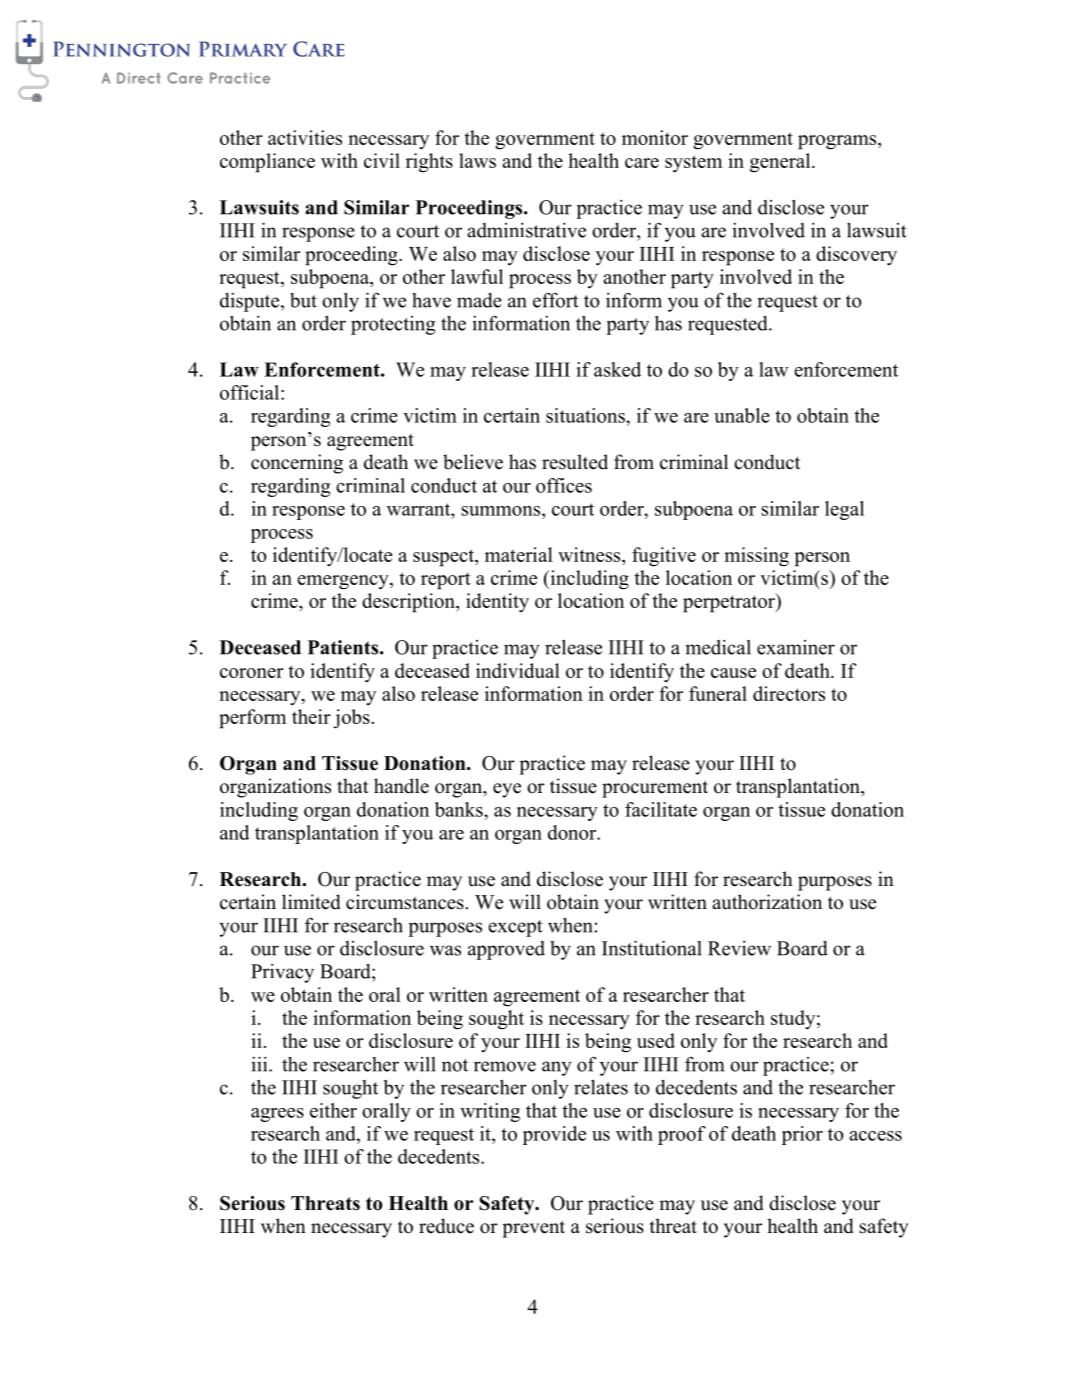 This image has width=1066, height=1380. I want to click on activities, so click(305, 137).
